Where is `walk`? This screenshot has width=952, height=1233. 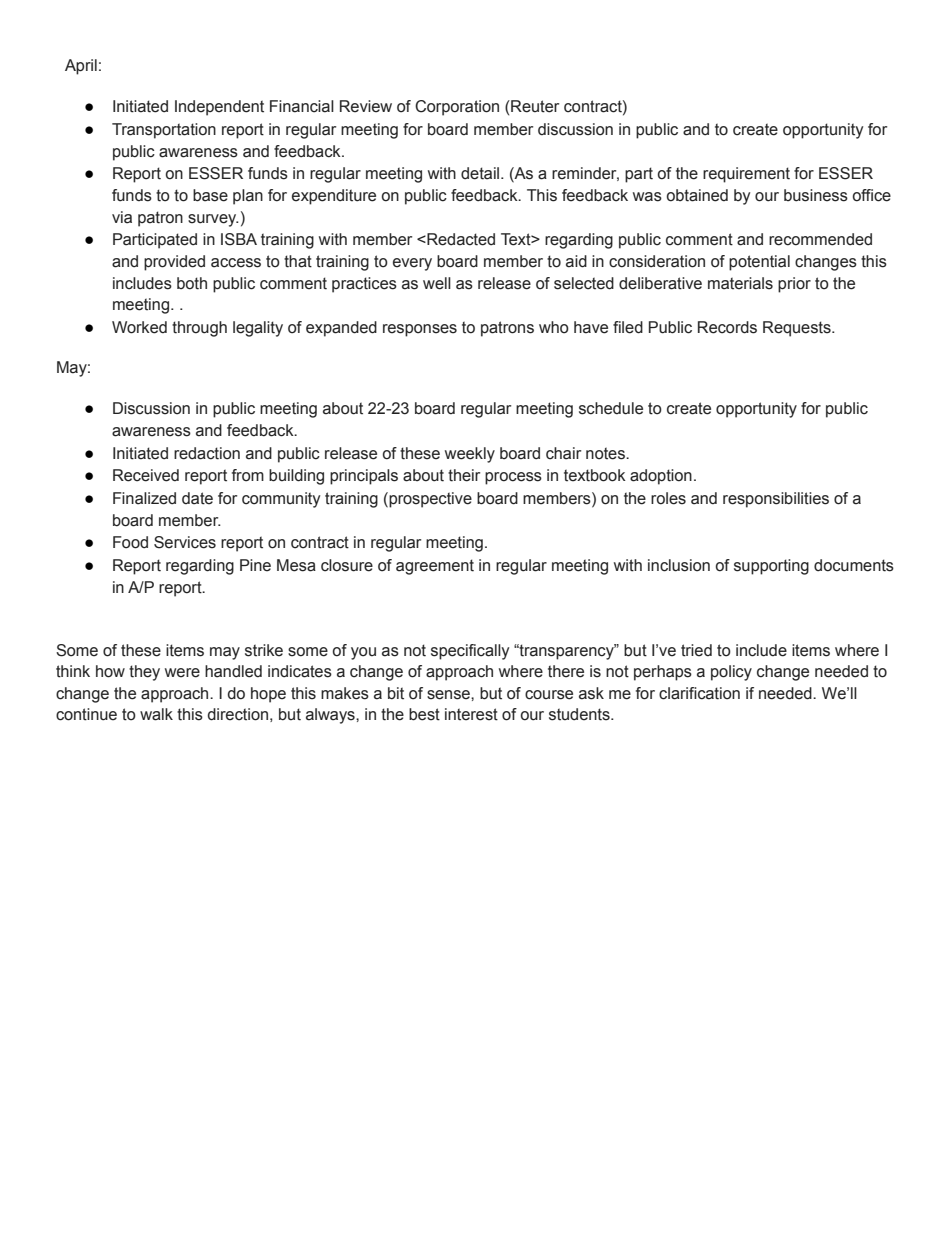 walk is located at coordinates (156, 714).
